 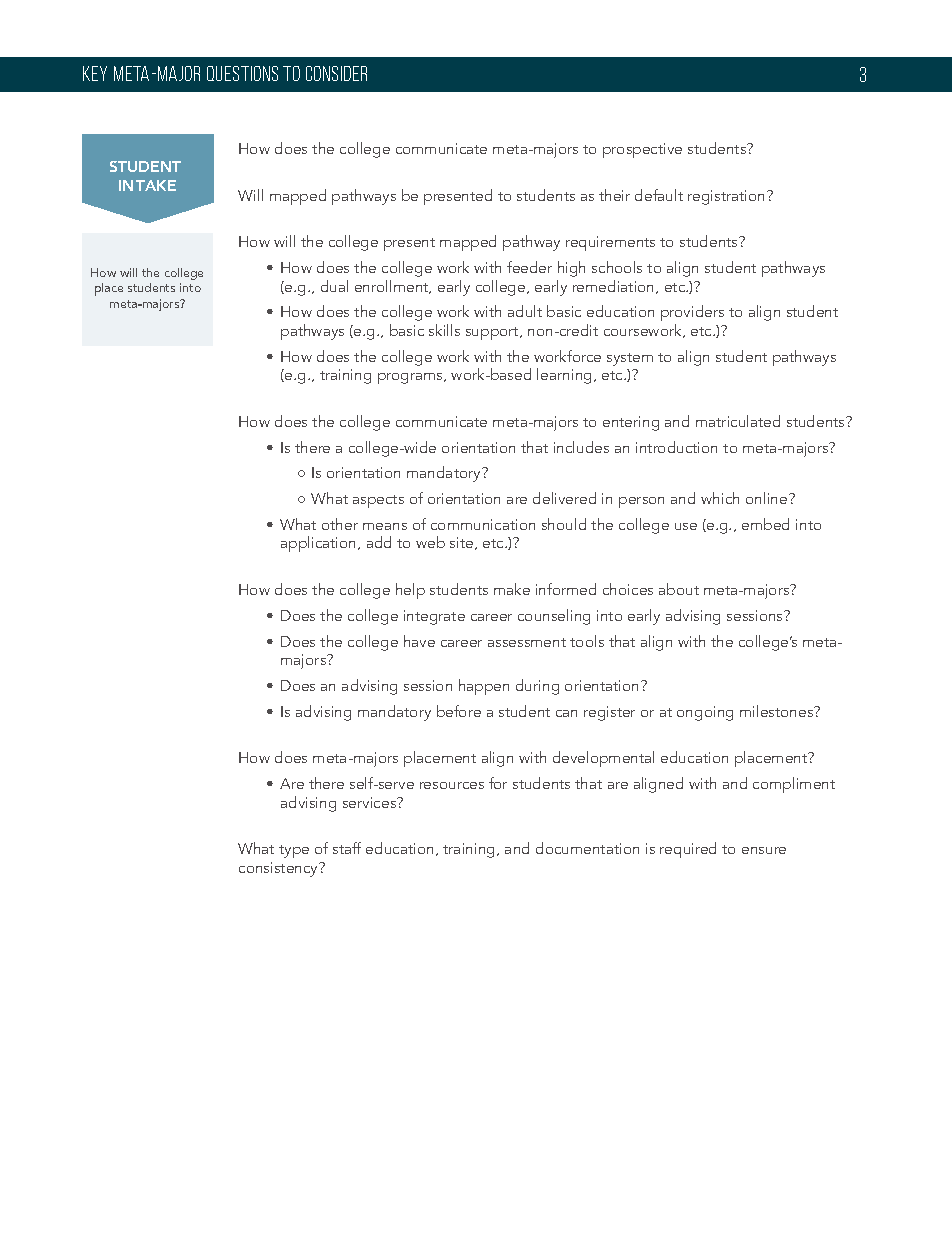 What do you see at coordinates (705, 713) in the screenshot?
I see `ongoing` at bounding box center [705, 713].
